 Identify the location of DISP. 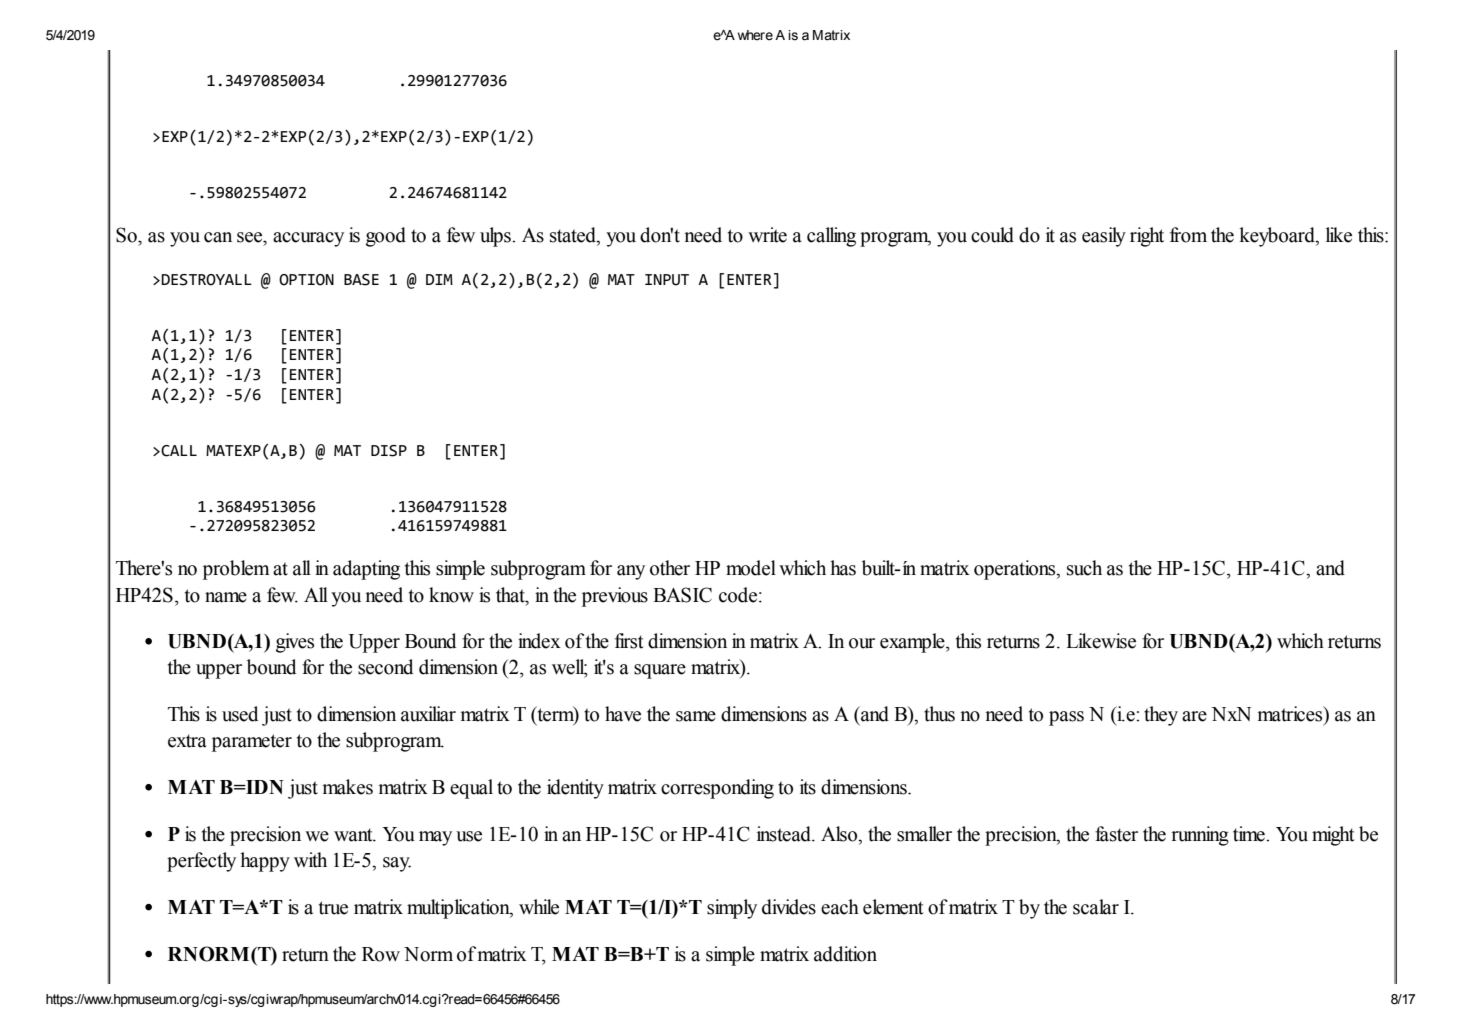
(389, 451).
